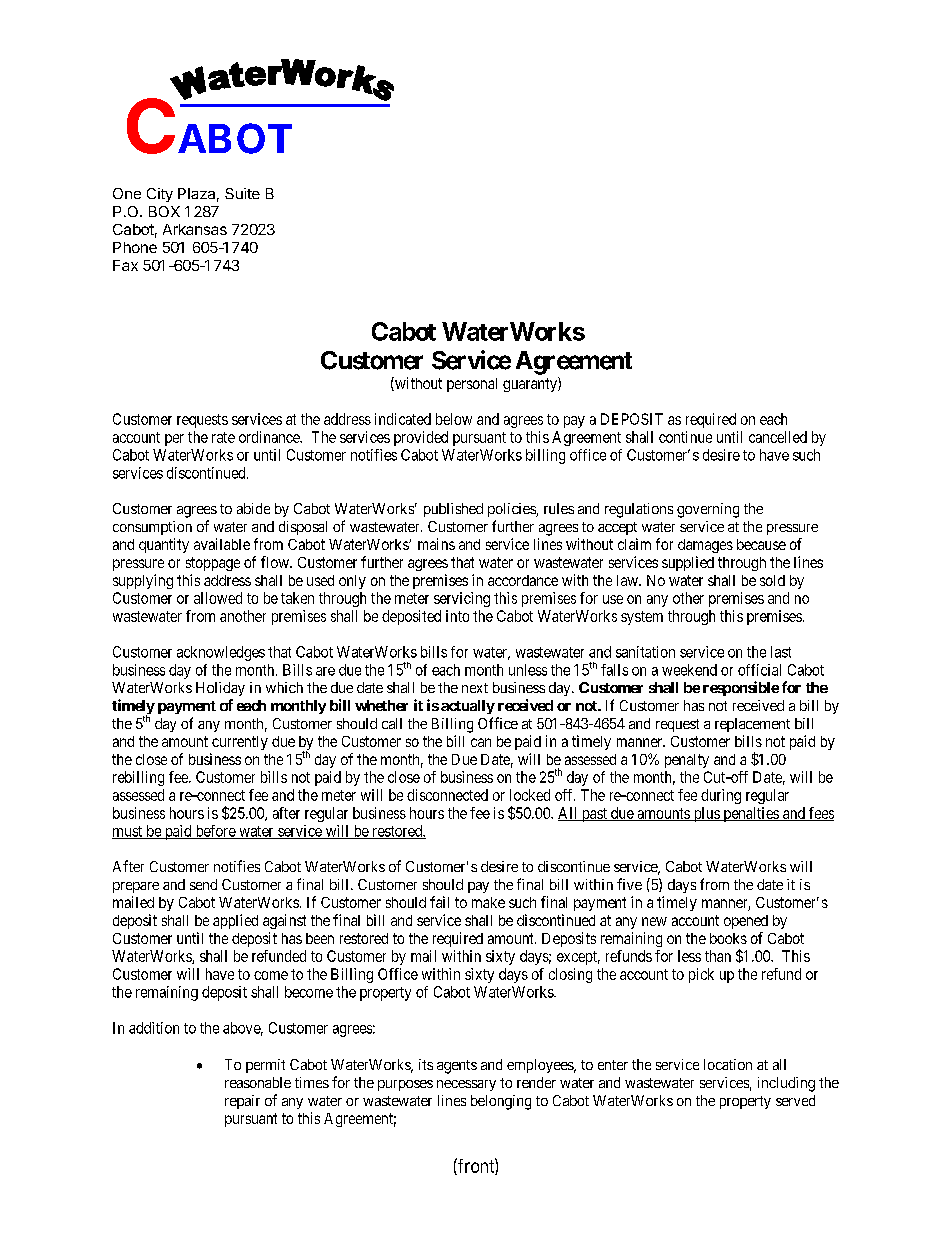 Image resolution: width=952 pixels, height=1233 pixels. I want to click on governing, so click(708, 510).
